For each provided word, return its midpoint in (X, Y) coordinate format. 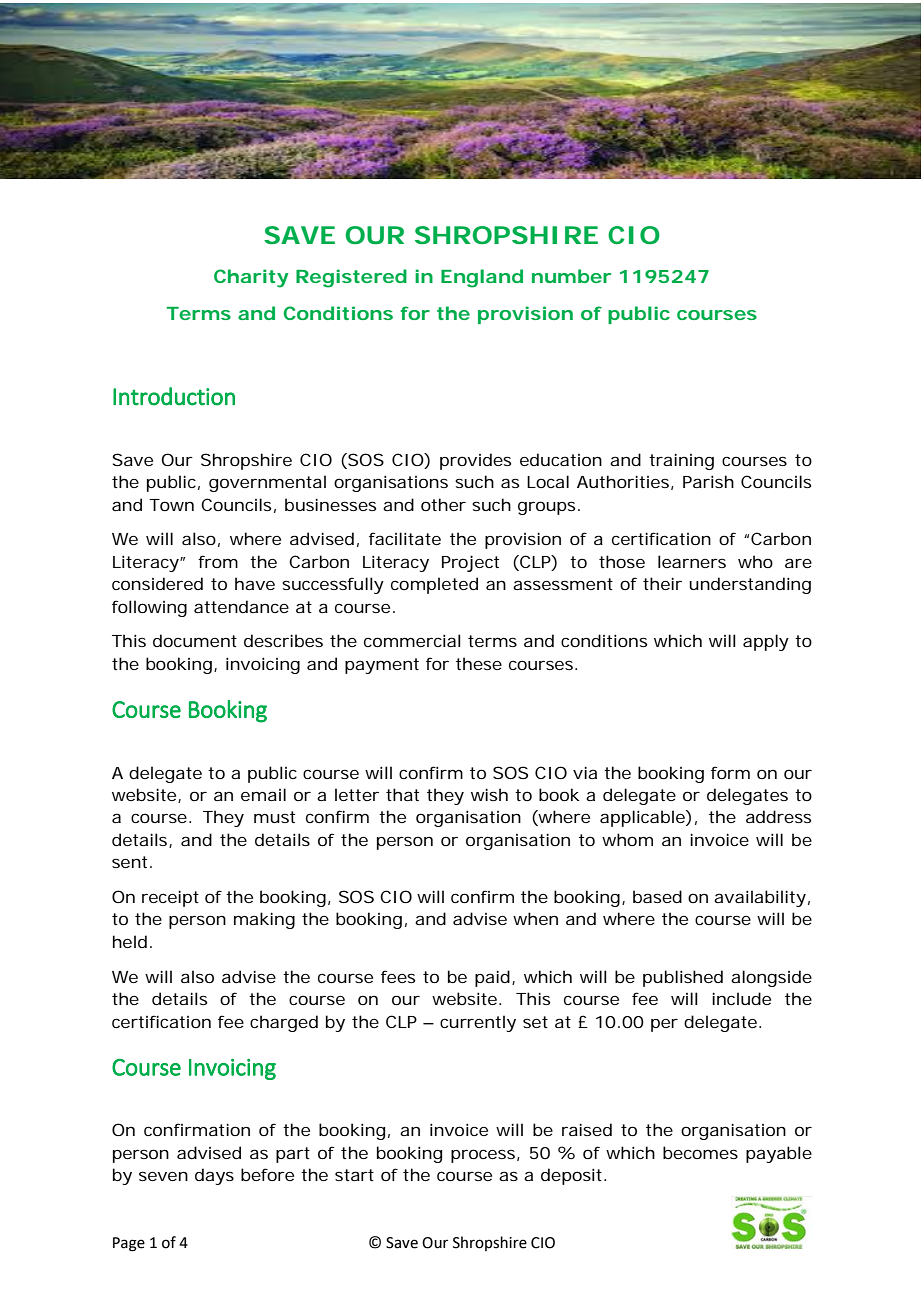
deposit (573, 1176)
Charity (251, 278)
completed (434, 585)
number (571, 276)
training (681, 461)
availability (760, 898)
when (535, 918)
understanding (750, 585)
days (214, 1176)
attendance (241, 606)
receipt (170, 898)
